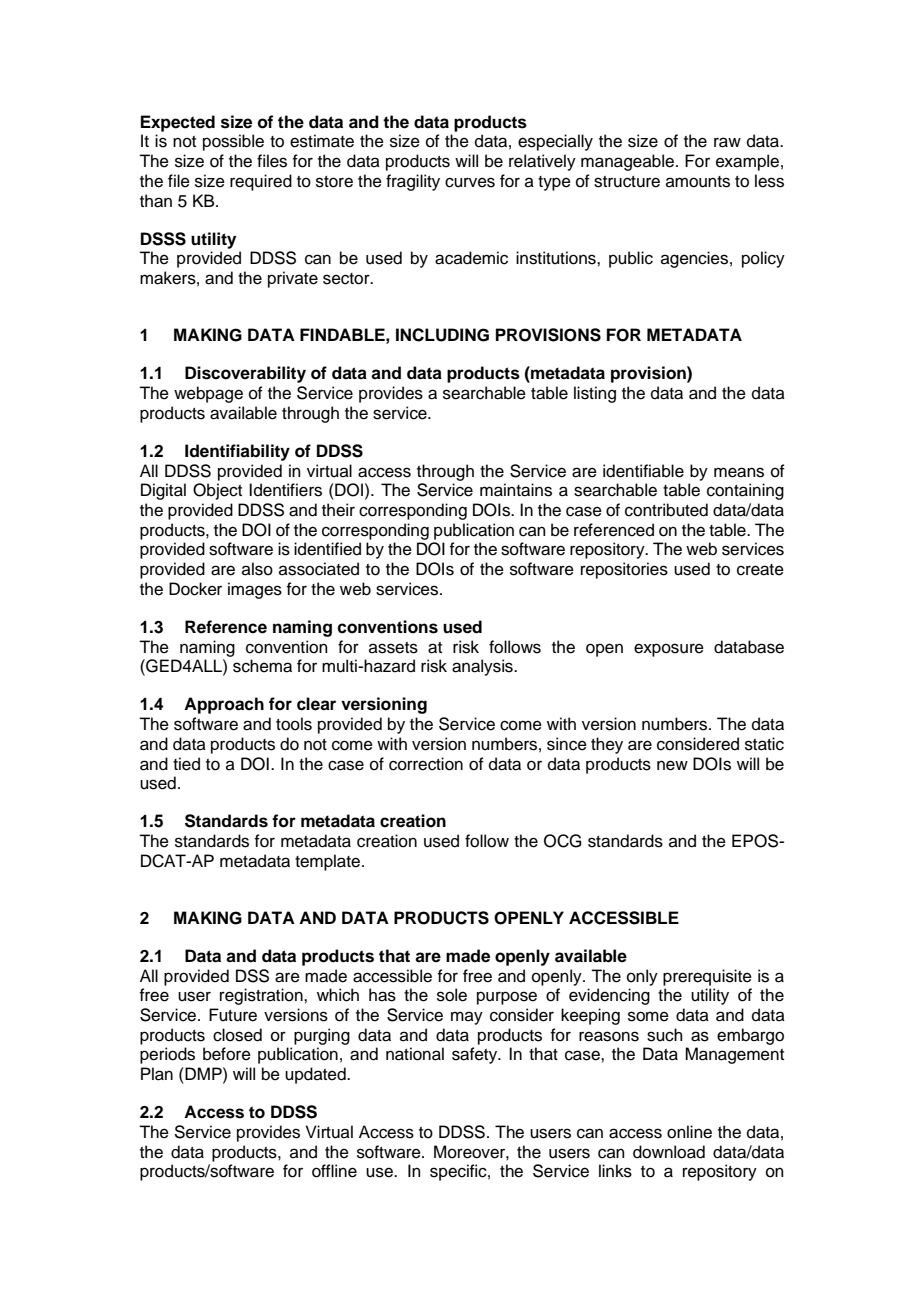  What do you see at coordinates (233, 142) in the document?
I see `possible` at bounding box center [233, 142].
